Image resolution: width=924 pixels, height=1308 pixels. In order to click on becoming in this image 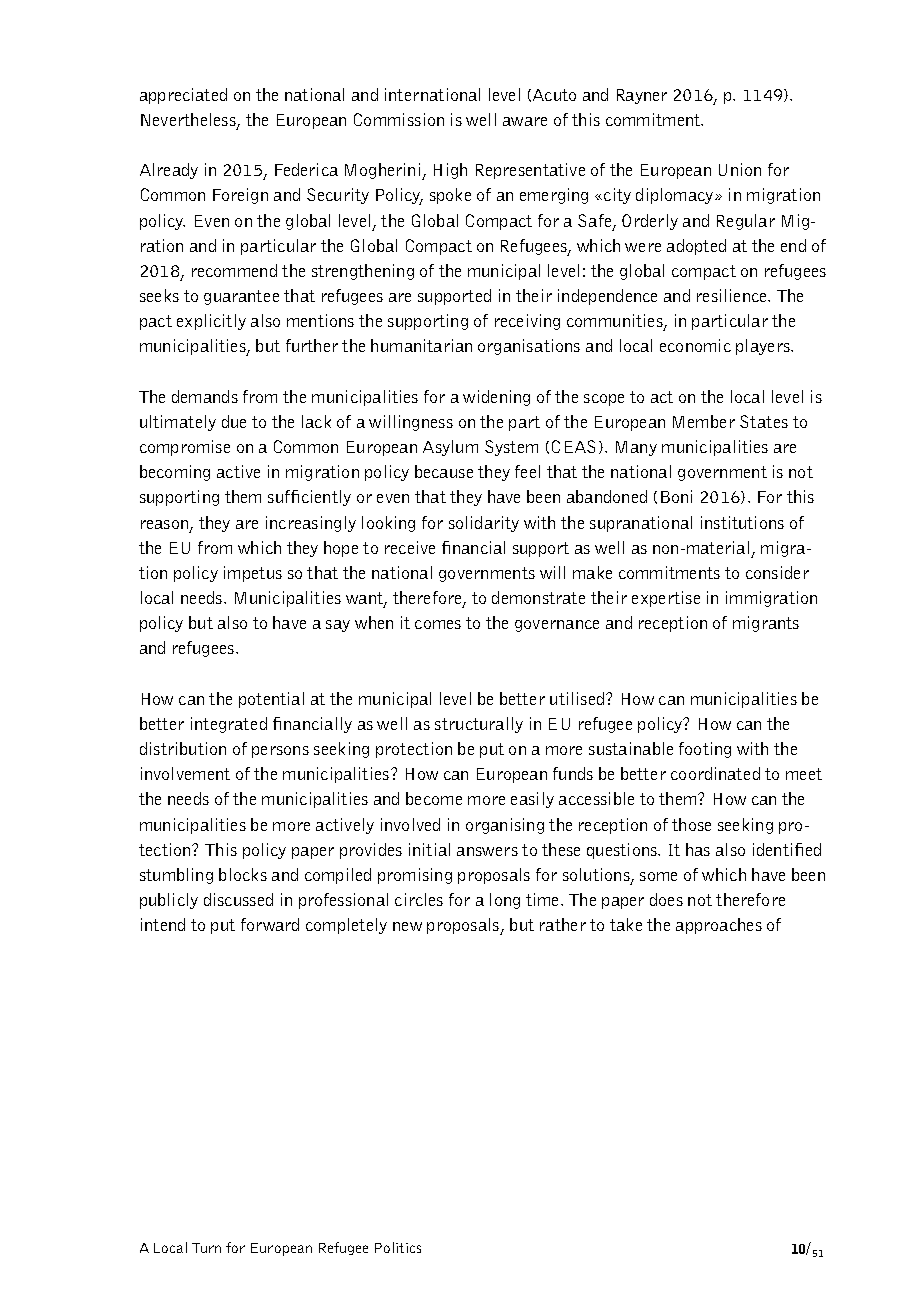, I will do `click(175, 473)`.
